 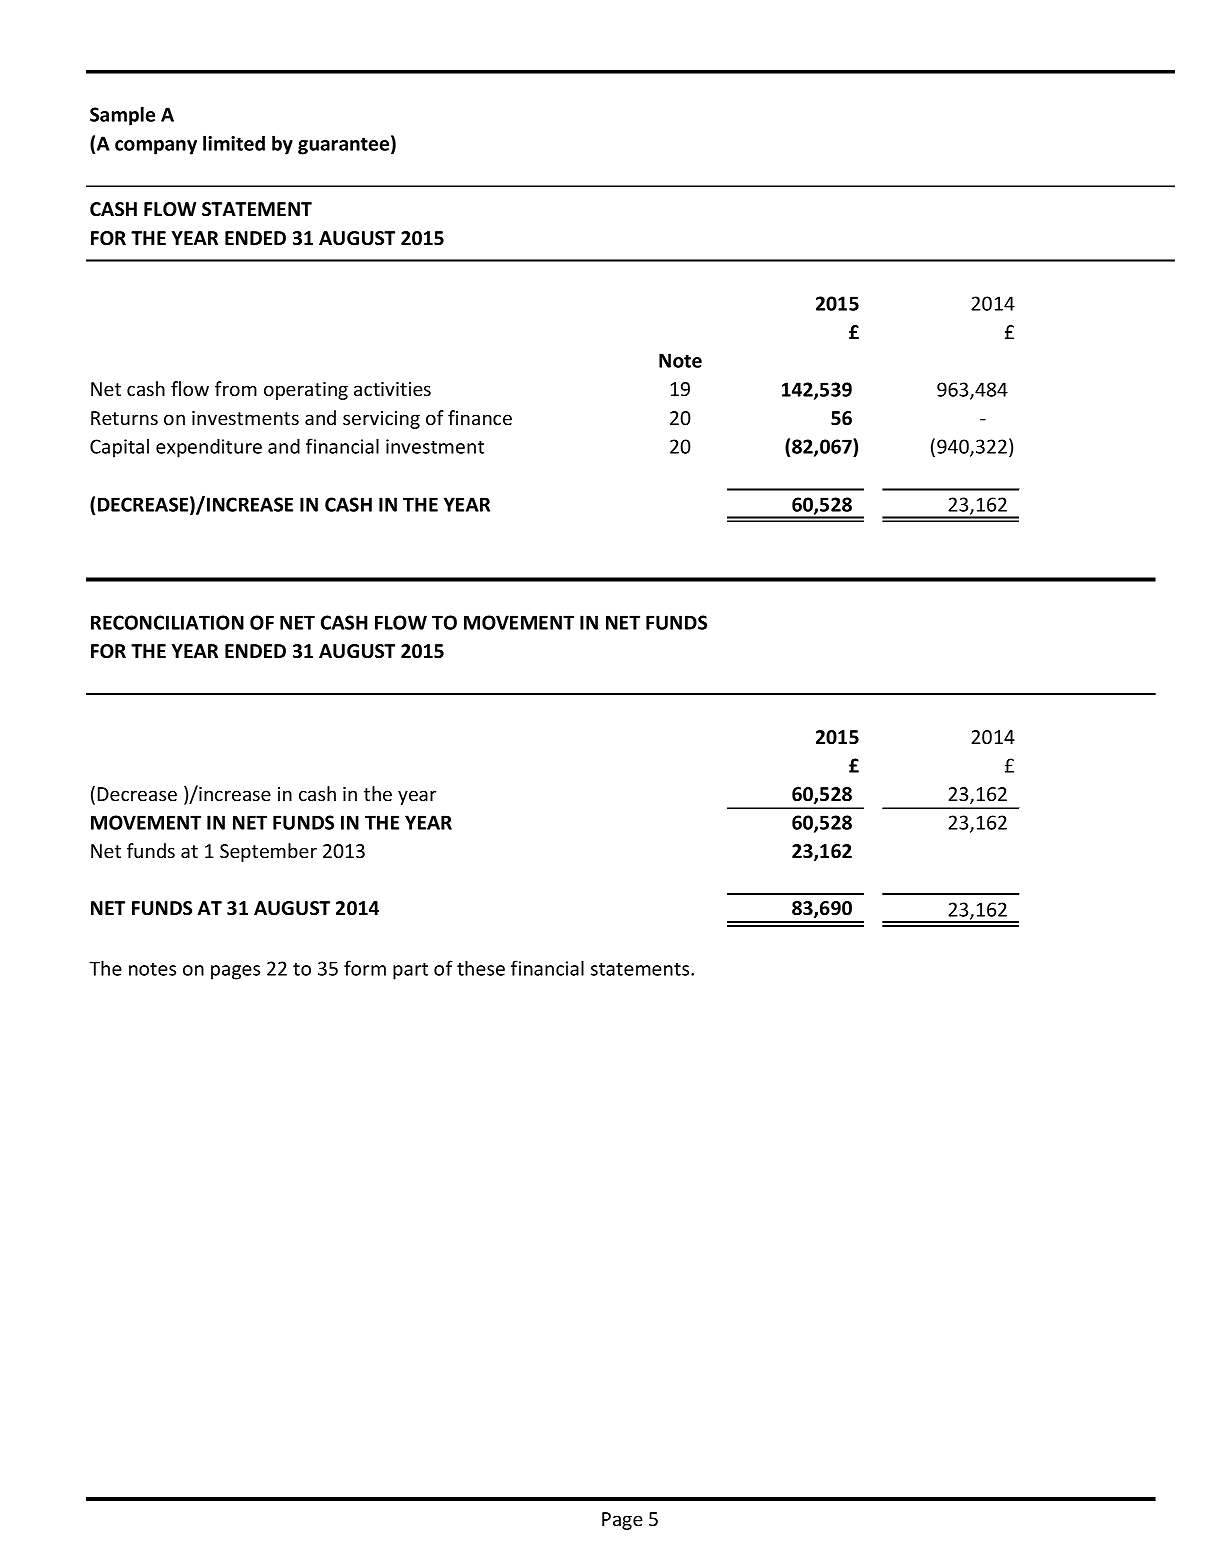 I want to click on September, so click(x=268, y=852).
